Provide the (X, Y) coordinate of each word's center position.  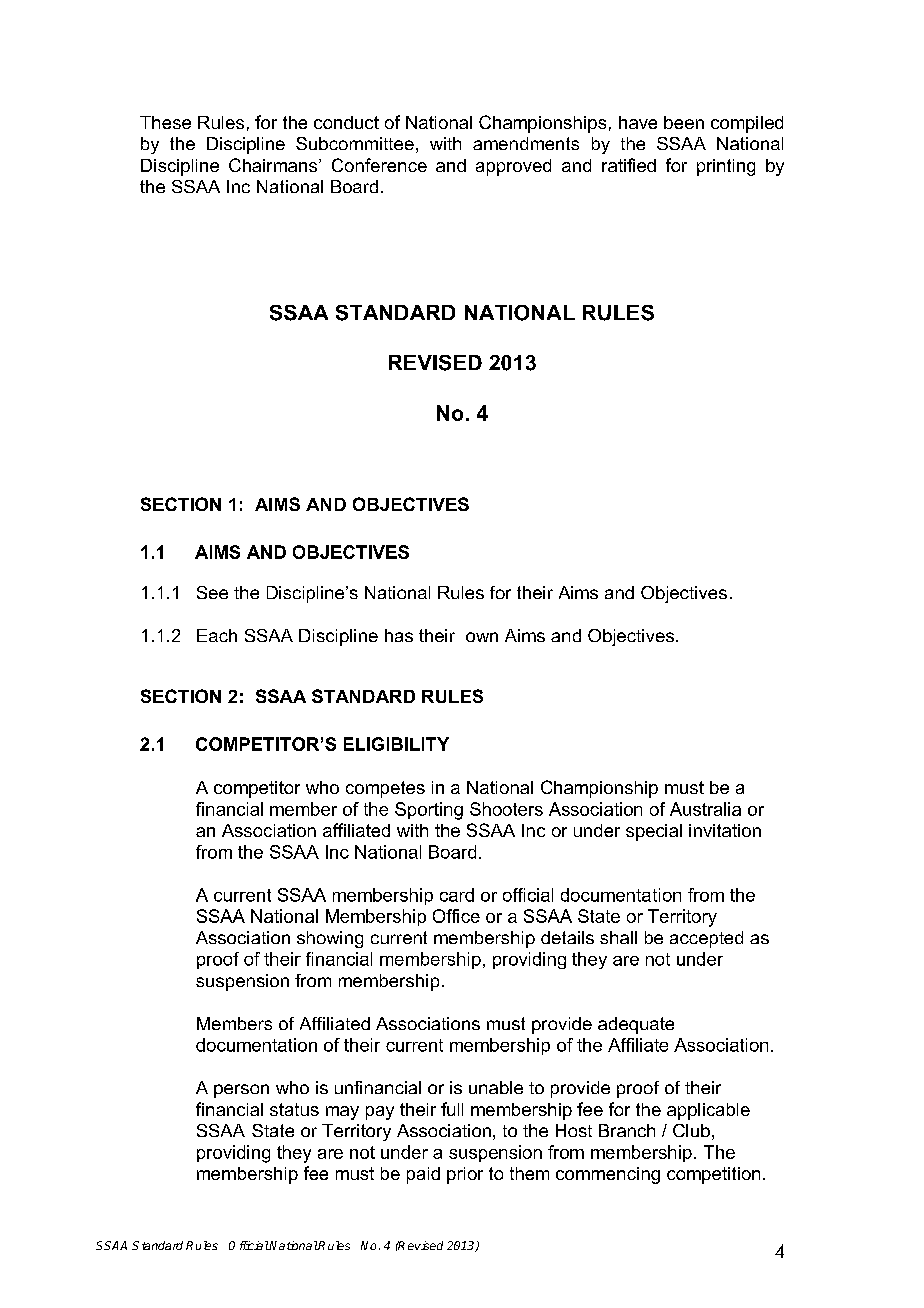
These (165, 122)
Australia (705, 809)
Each (217, 635)
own (482, 637)
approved (513, 167)
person (241, 1091)
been (684, 122)
